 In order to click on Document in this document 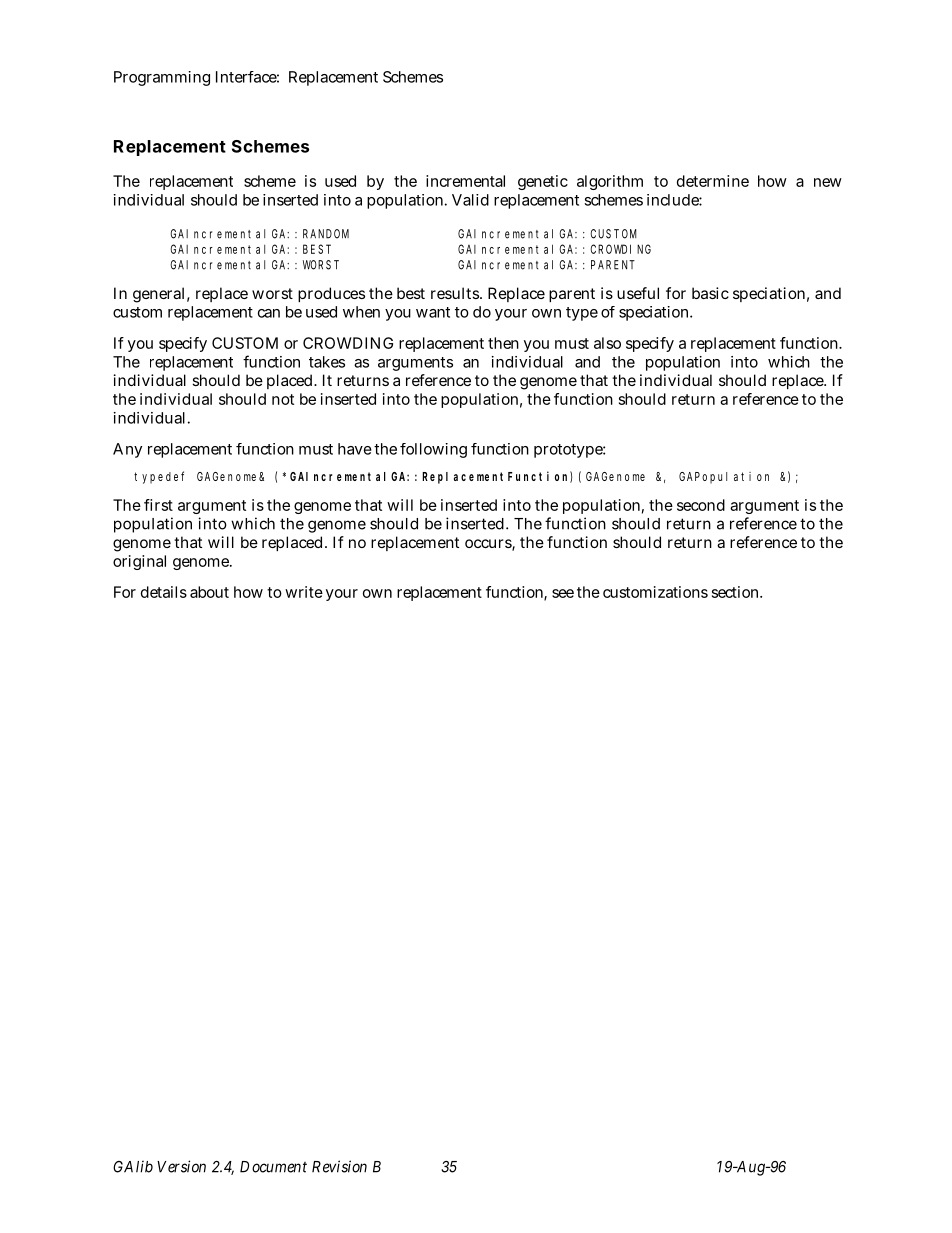, I will do `click(273, 1167)`.
